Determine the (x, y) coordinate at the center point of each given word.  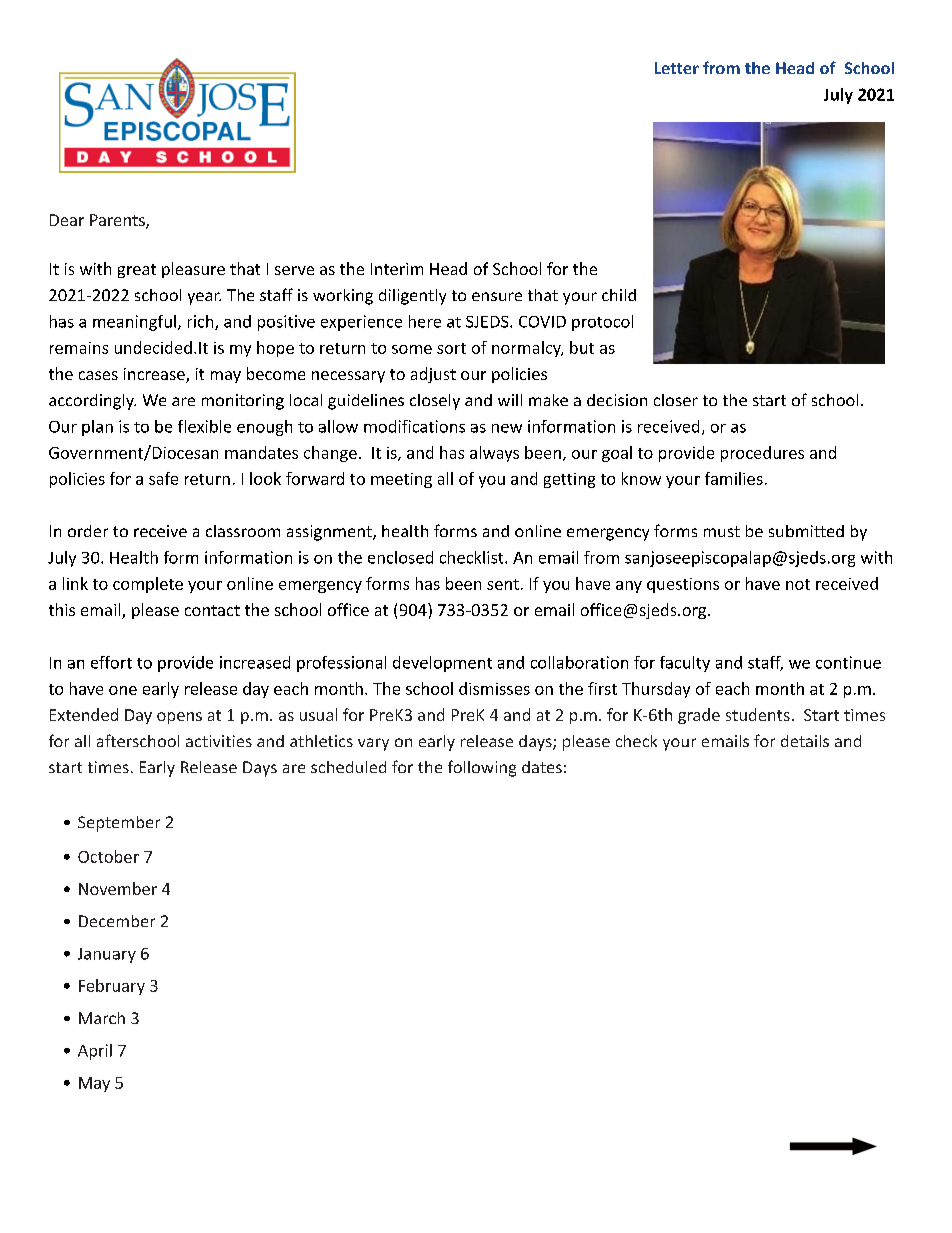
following (482, 768)
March (102, 1018)
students (758, 714)
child (619, 295)
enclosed (400, 557)
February (112, 987)
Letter (677, 68)
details (805, 741)
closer (676, 400)
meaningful (134, 323)
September (119, 824)
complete (148, 585)
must (722, 531)
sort (451, 348)
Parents (118, 221)
